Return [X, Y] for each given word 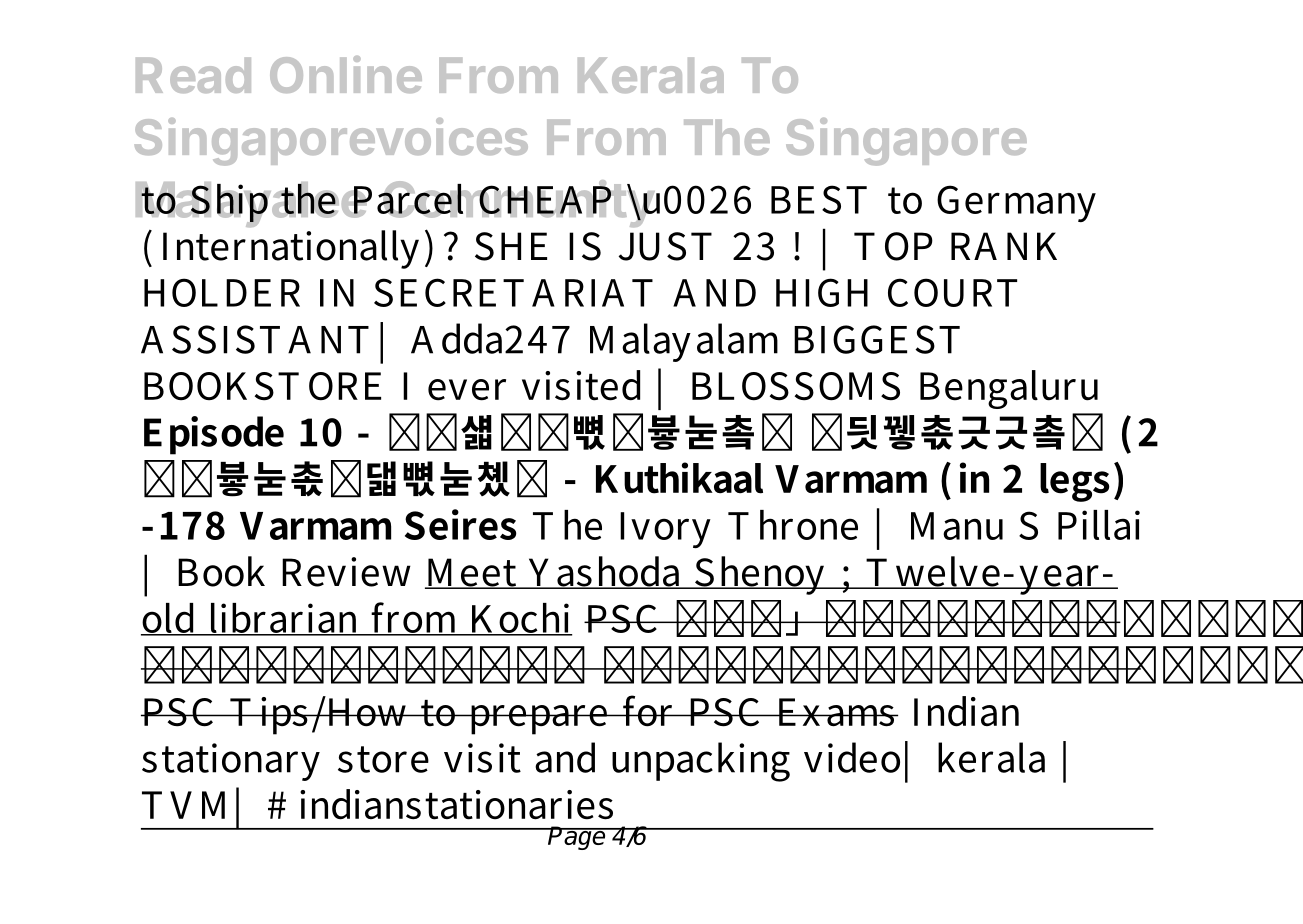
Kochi [520, 619]
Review [346, 572]
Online [346, 74]
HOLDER [222, 292]
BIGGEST [877, 339]
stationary [231, 762]
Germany [1016, 203]
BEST [819, 199]
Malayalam [684, 342]
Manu [957, 526]
